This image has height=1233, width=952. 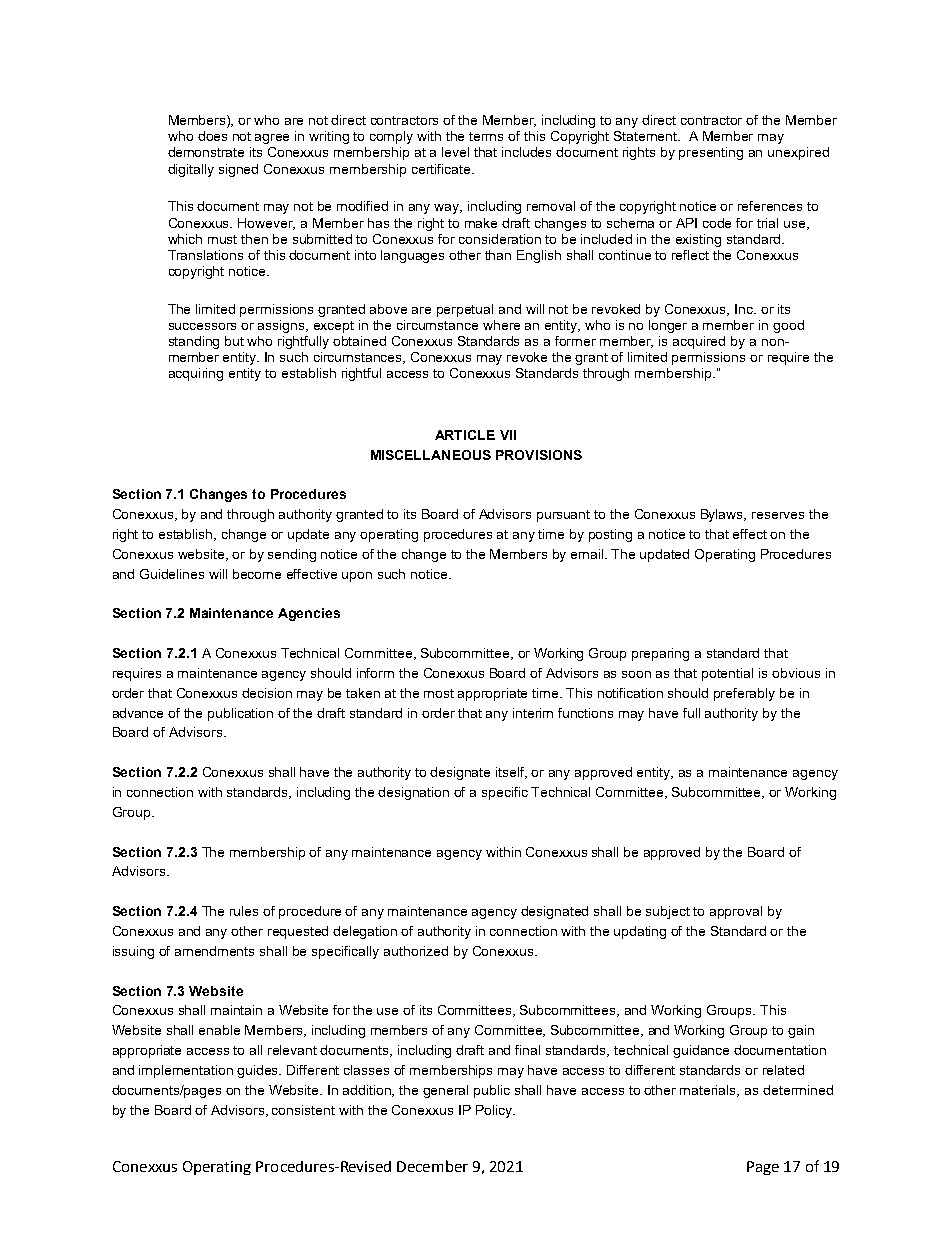 What do you see at coordinates (736, 912) in the image?
I see `approval` at bounding box center [736, 912].
